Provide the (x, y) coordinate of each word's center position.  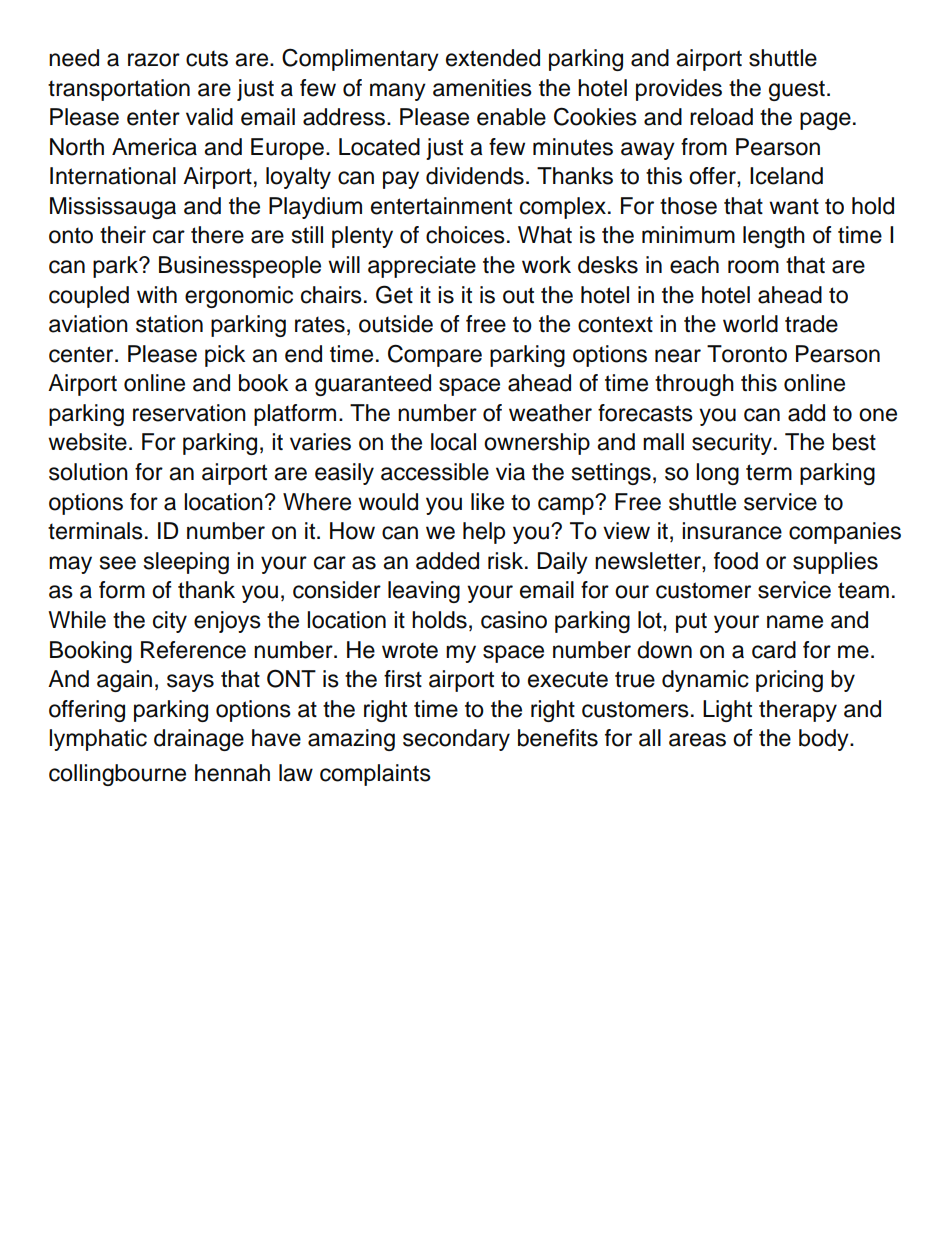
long (717, 474)
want (794, 206)
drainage (199, 740)
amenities (482, 88)
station (169, 324)
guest (797, 90)
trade (811, 324)
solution (88, 472)
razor (154, 60)
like (487, 502)
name (795, 622)
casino (514, 620)
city (170, 622)
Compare (435, 355)
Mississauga (113, 208)
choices (465, 235)
